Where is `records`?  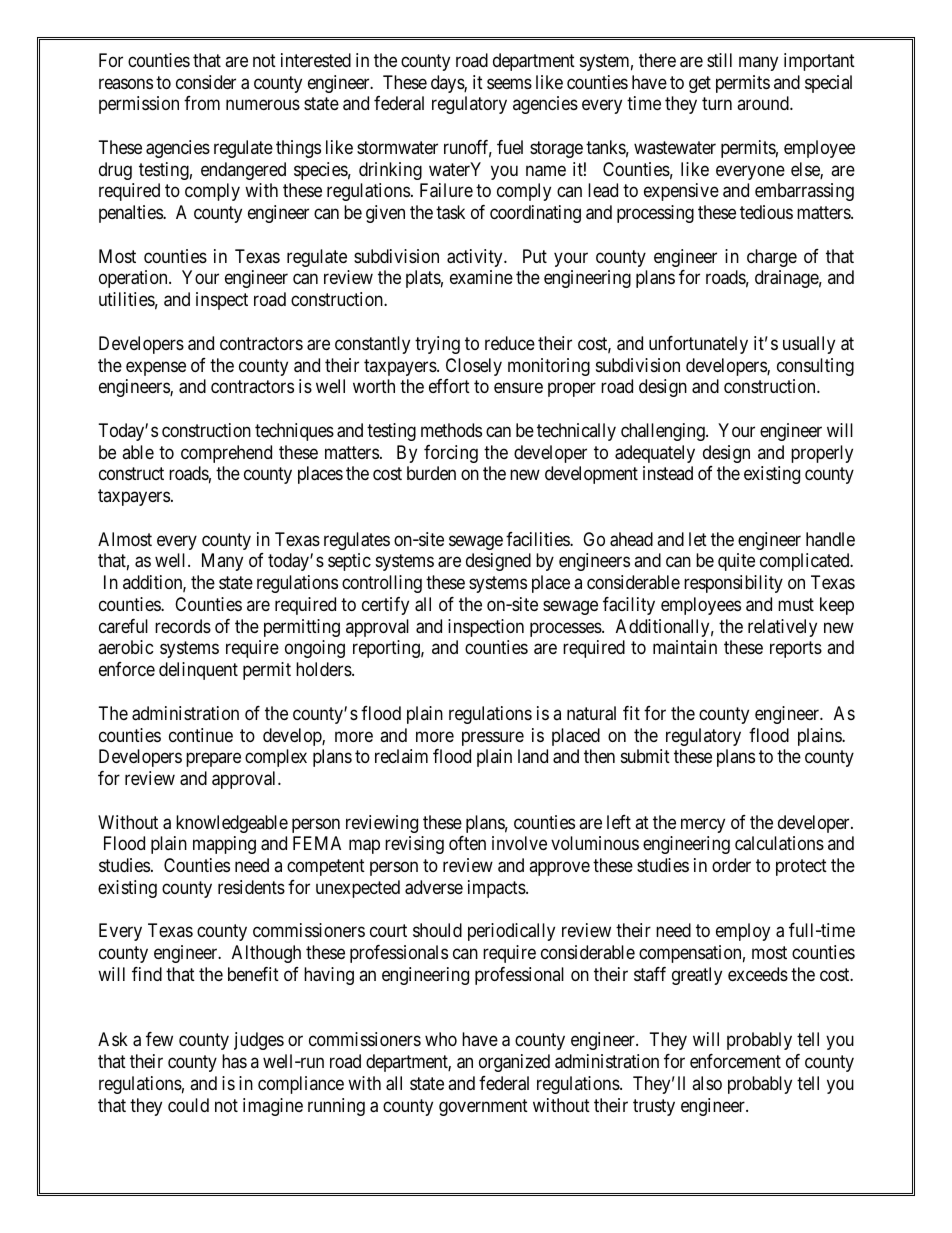
records is located at coordinates (183, 626).
